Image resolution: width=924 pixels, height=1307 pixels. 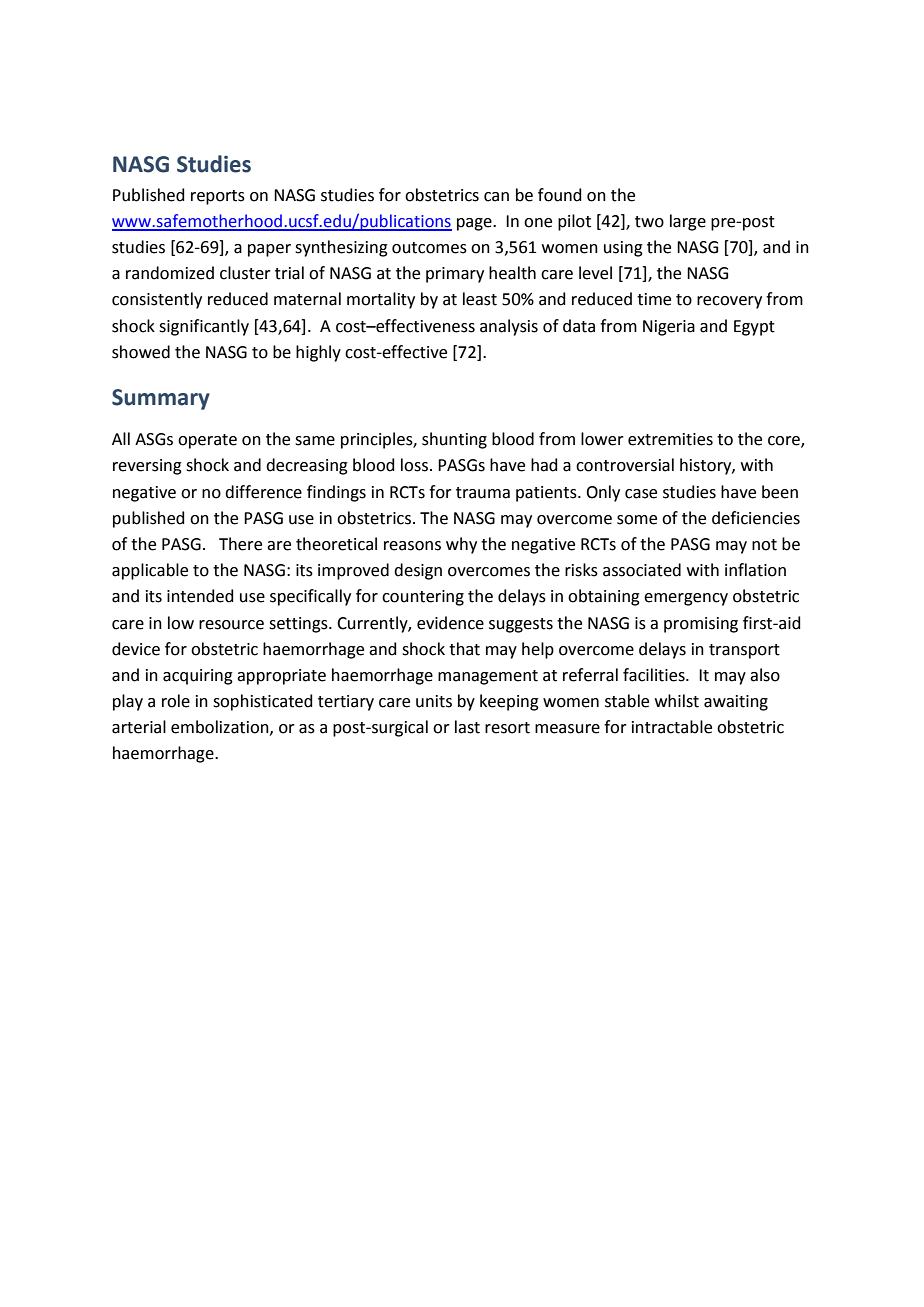 What do you see at coordinates (218, 197) in the screenshot?
I see `reports` at bounding box center [218, 197].
